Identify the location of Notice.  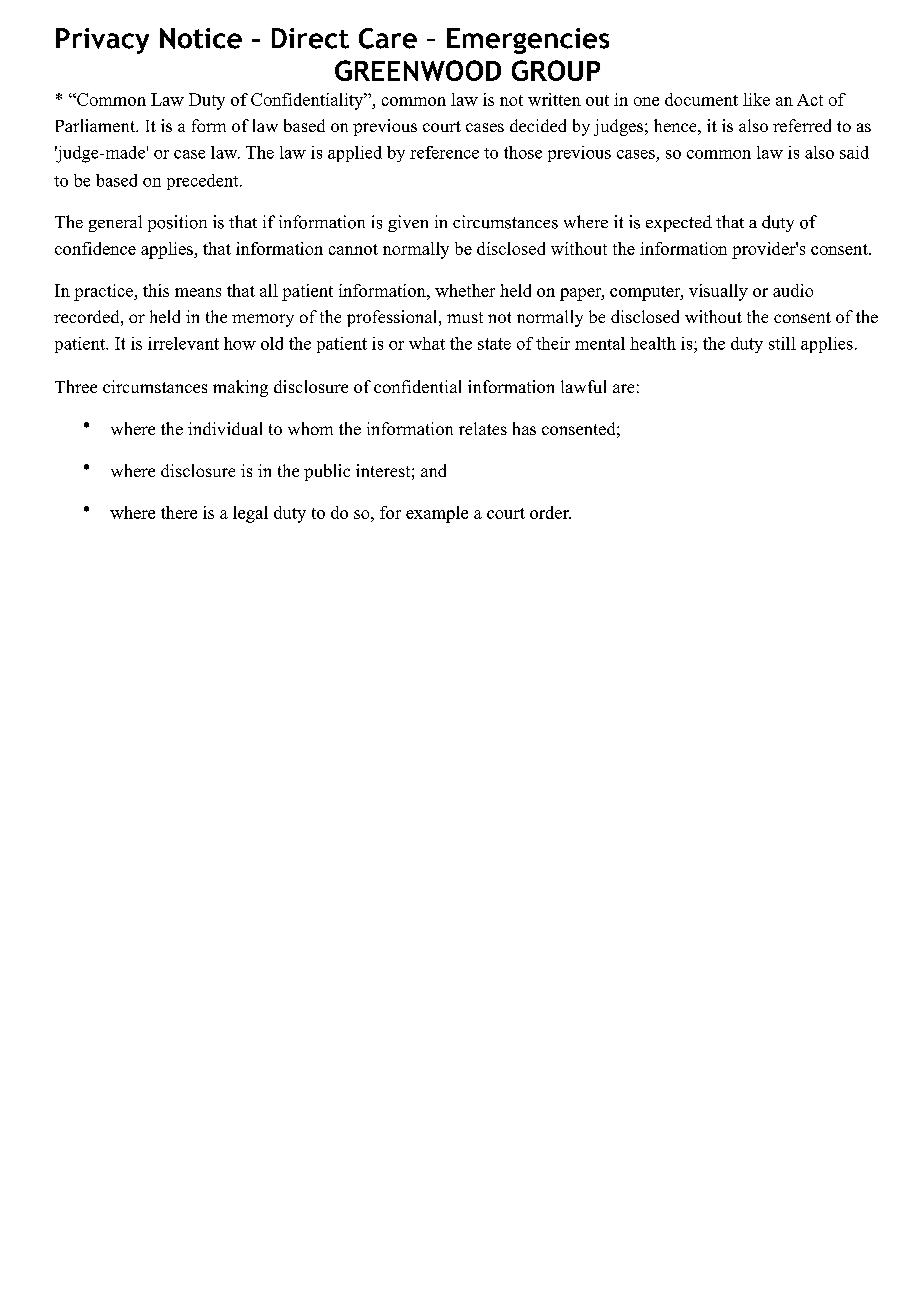
(201, 38).
